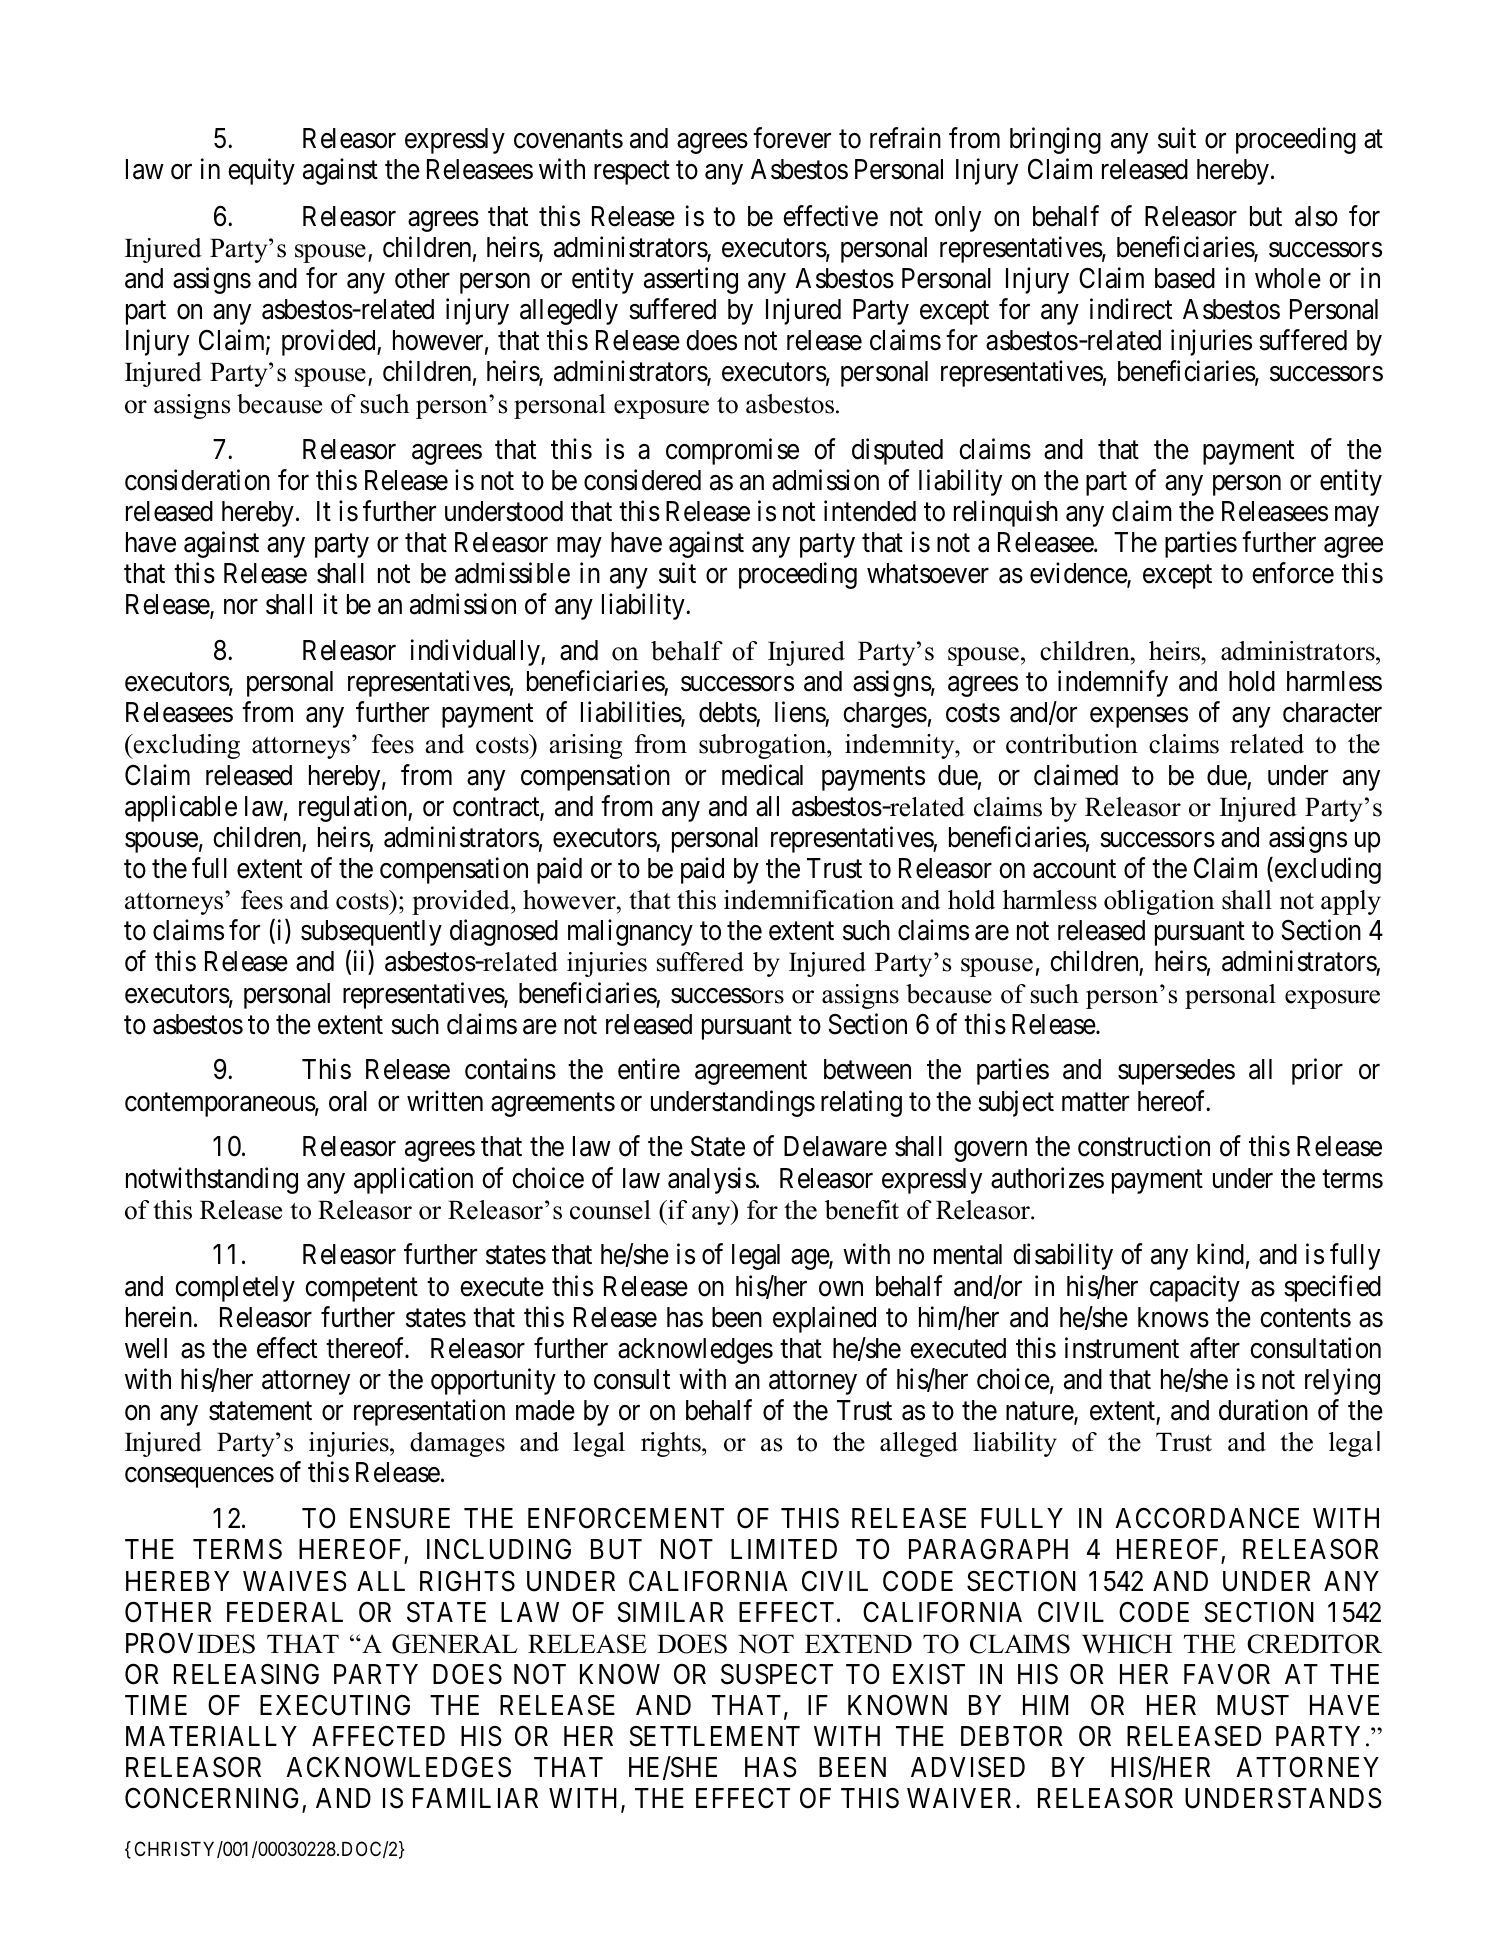 The width and height of the screenshot is (1506, 1949). Describe the element at coordinates (862, 1210) in the screenshot. I see `benefit` at that location.
